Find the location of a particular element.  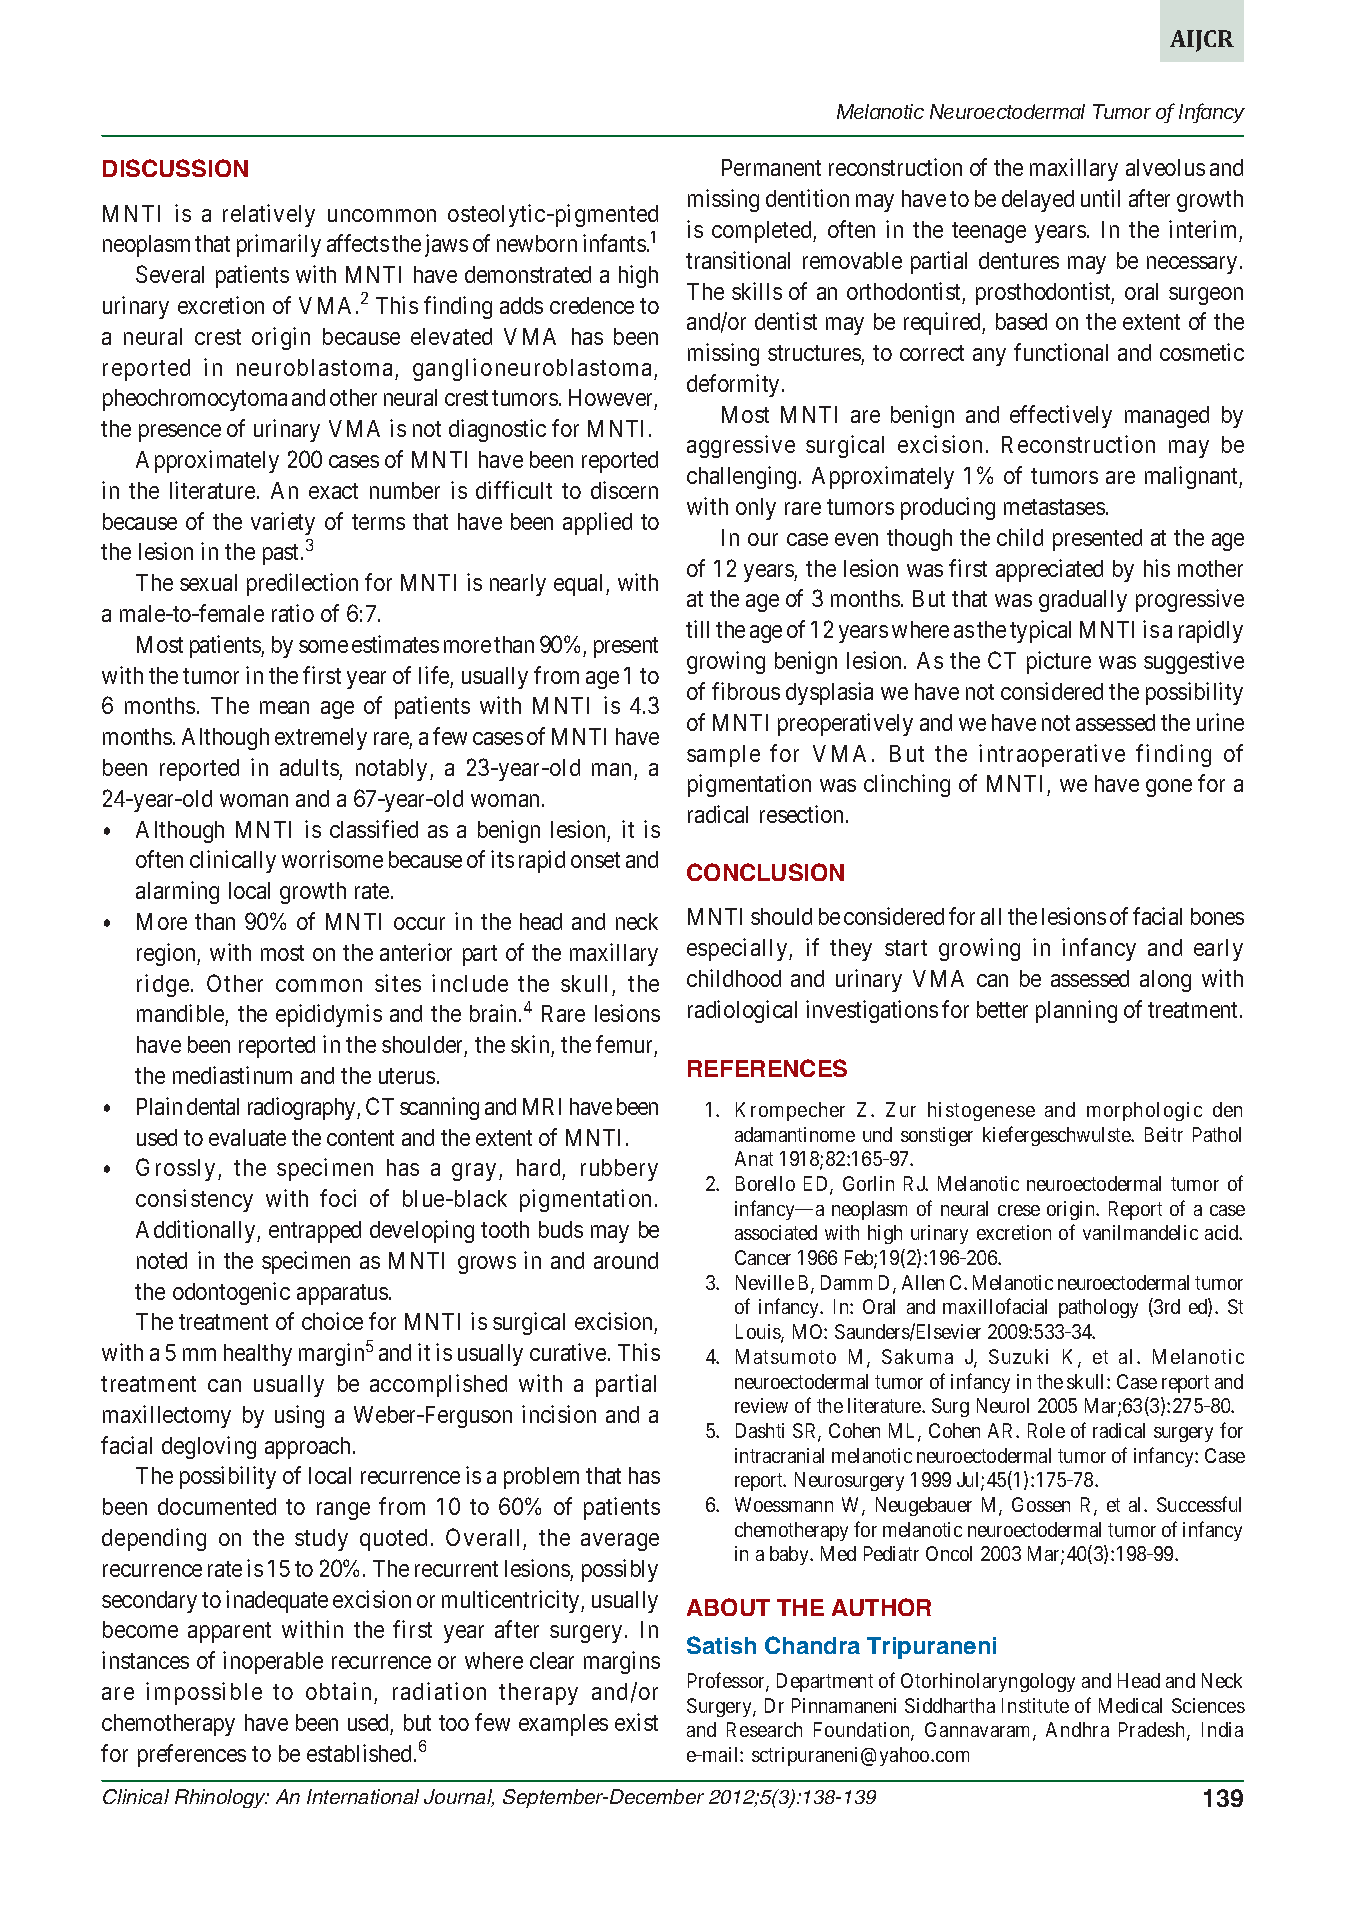

along is located at coordinates (1165, 981).
